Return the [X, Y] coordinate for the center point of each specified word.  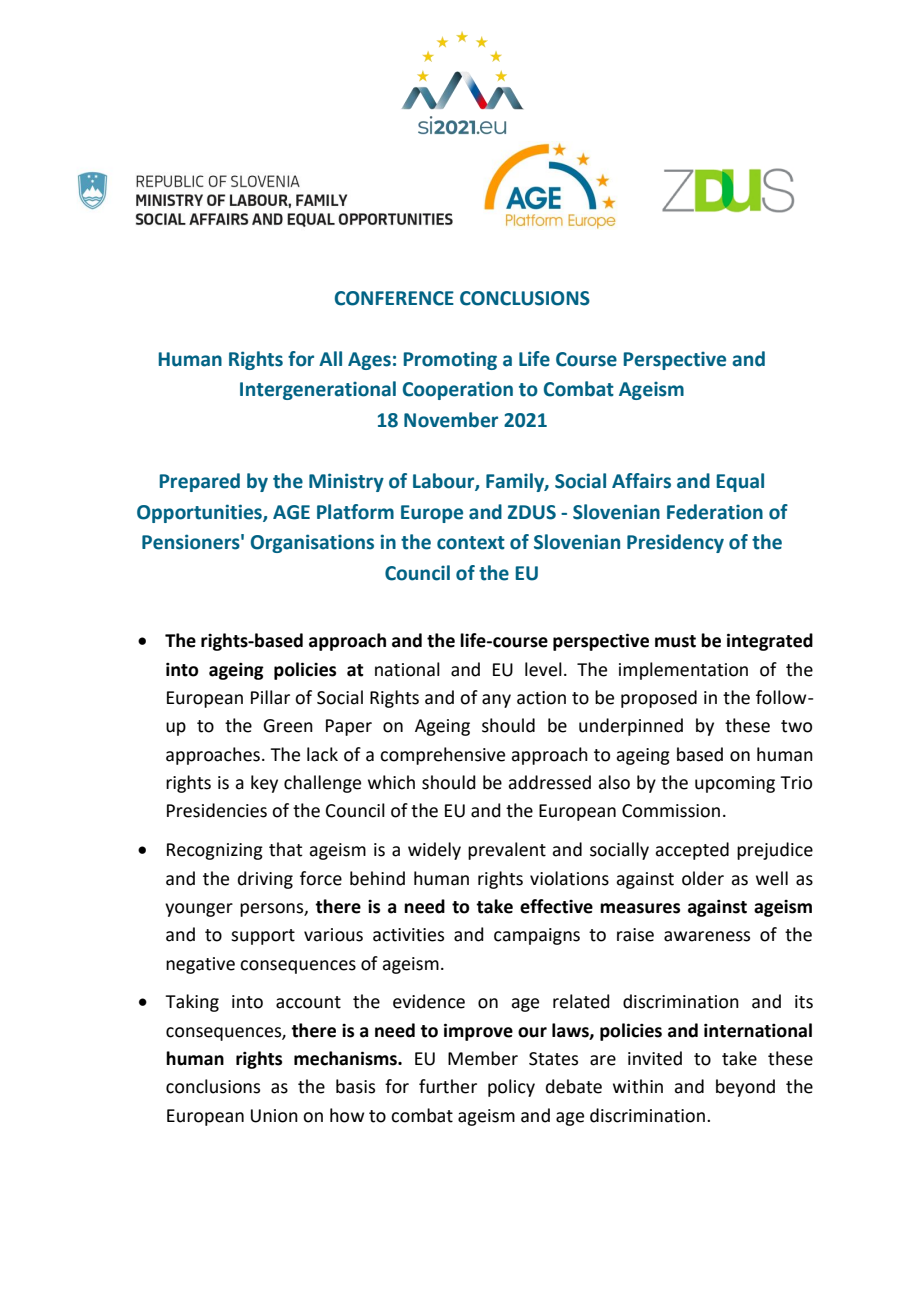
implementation [683, 671]
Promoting [450, 360]
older [703, 878]
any [496, 701]
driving [265, 880]
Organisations [312, 543]
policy [511, 1088]
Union [274, 1116]
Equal [740, 482]
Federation [715, 512]
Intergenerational [318, 390]
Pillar [270, 697]
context [471, 543]
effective [556, 906]
